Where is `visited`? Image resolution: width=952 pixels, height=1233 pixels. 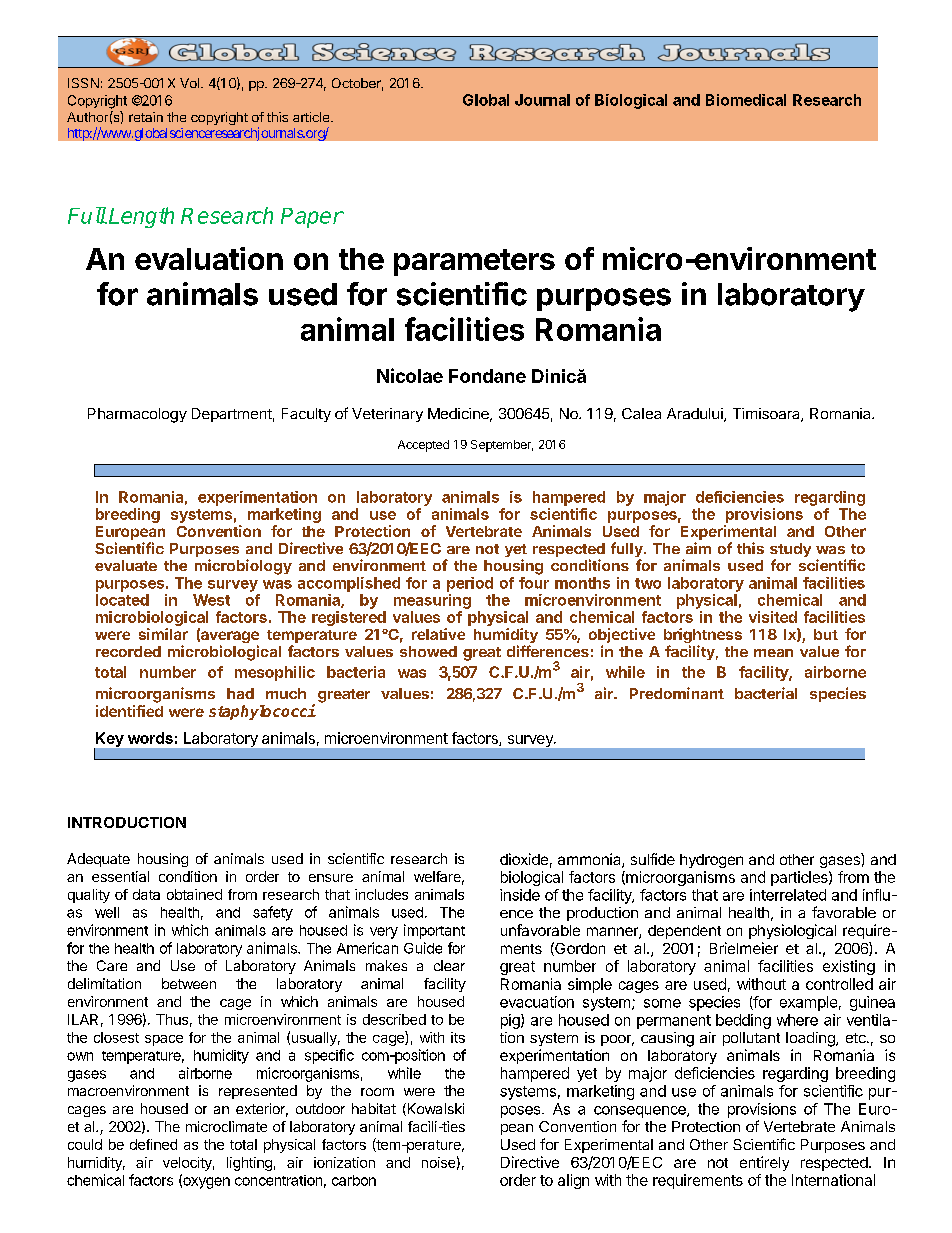
visited is located at coordinates (773, 617).
